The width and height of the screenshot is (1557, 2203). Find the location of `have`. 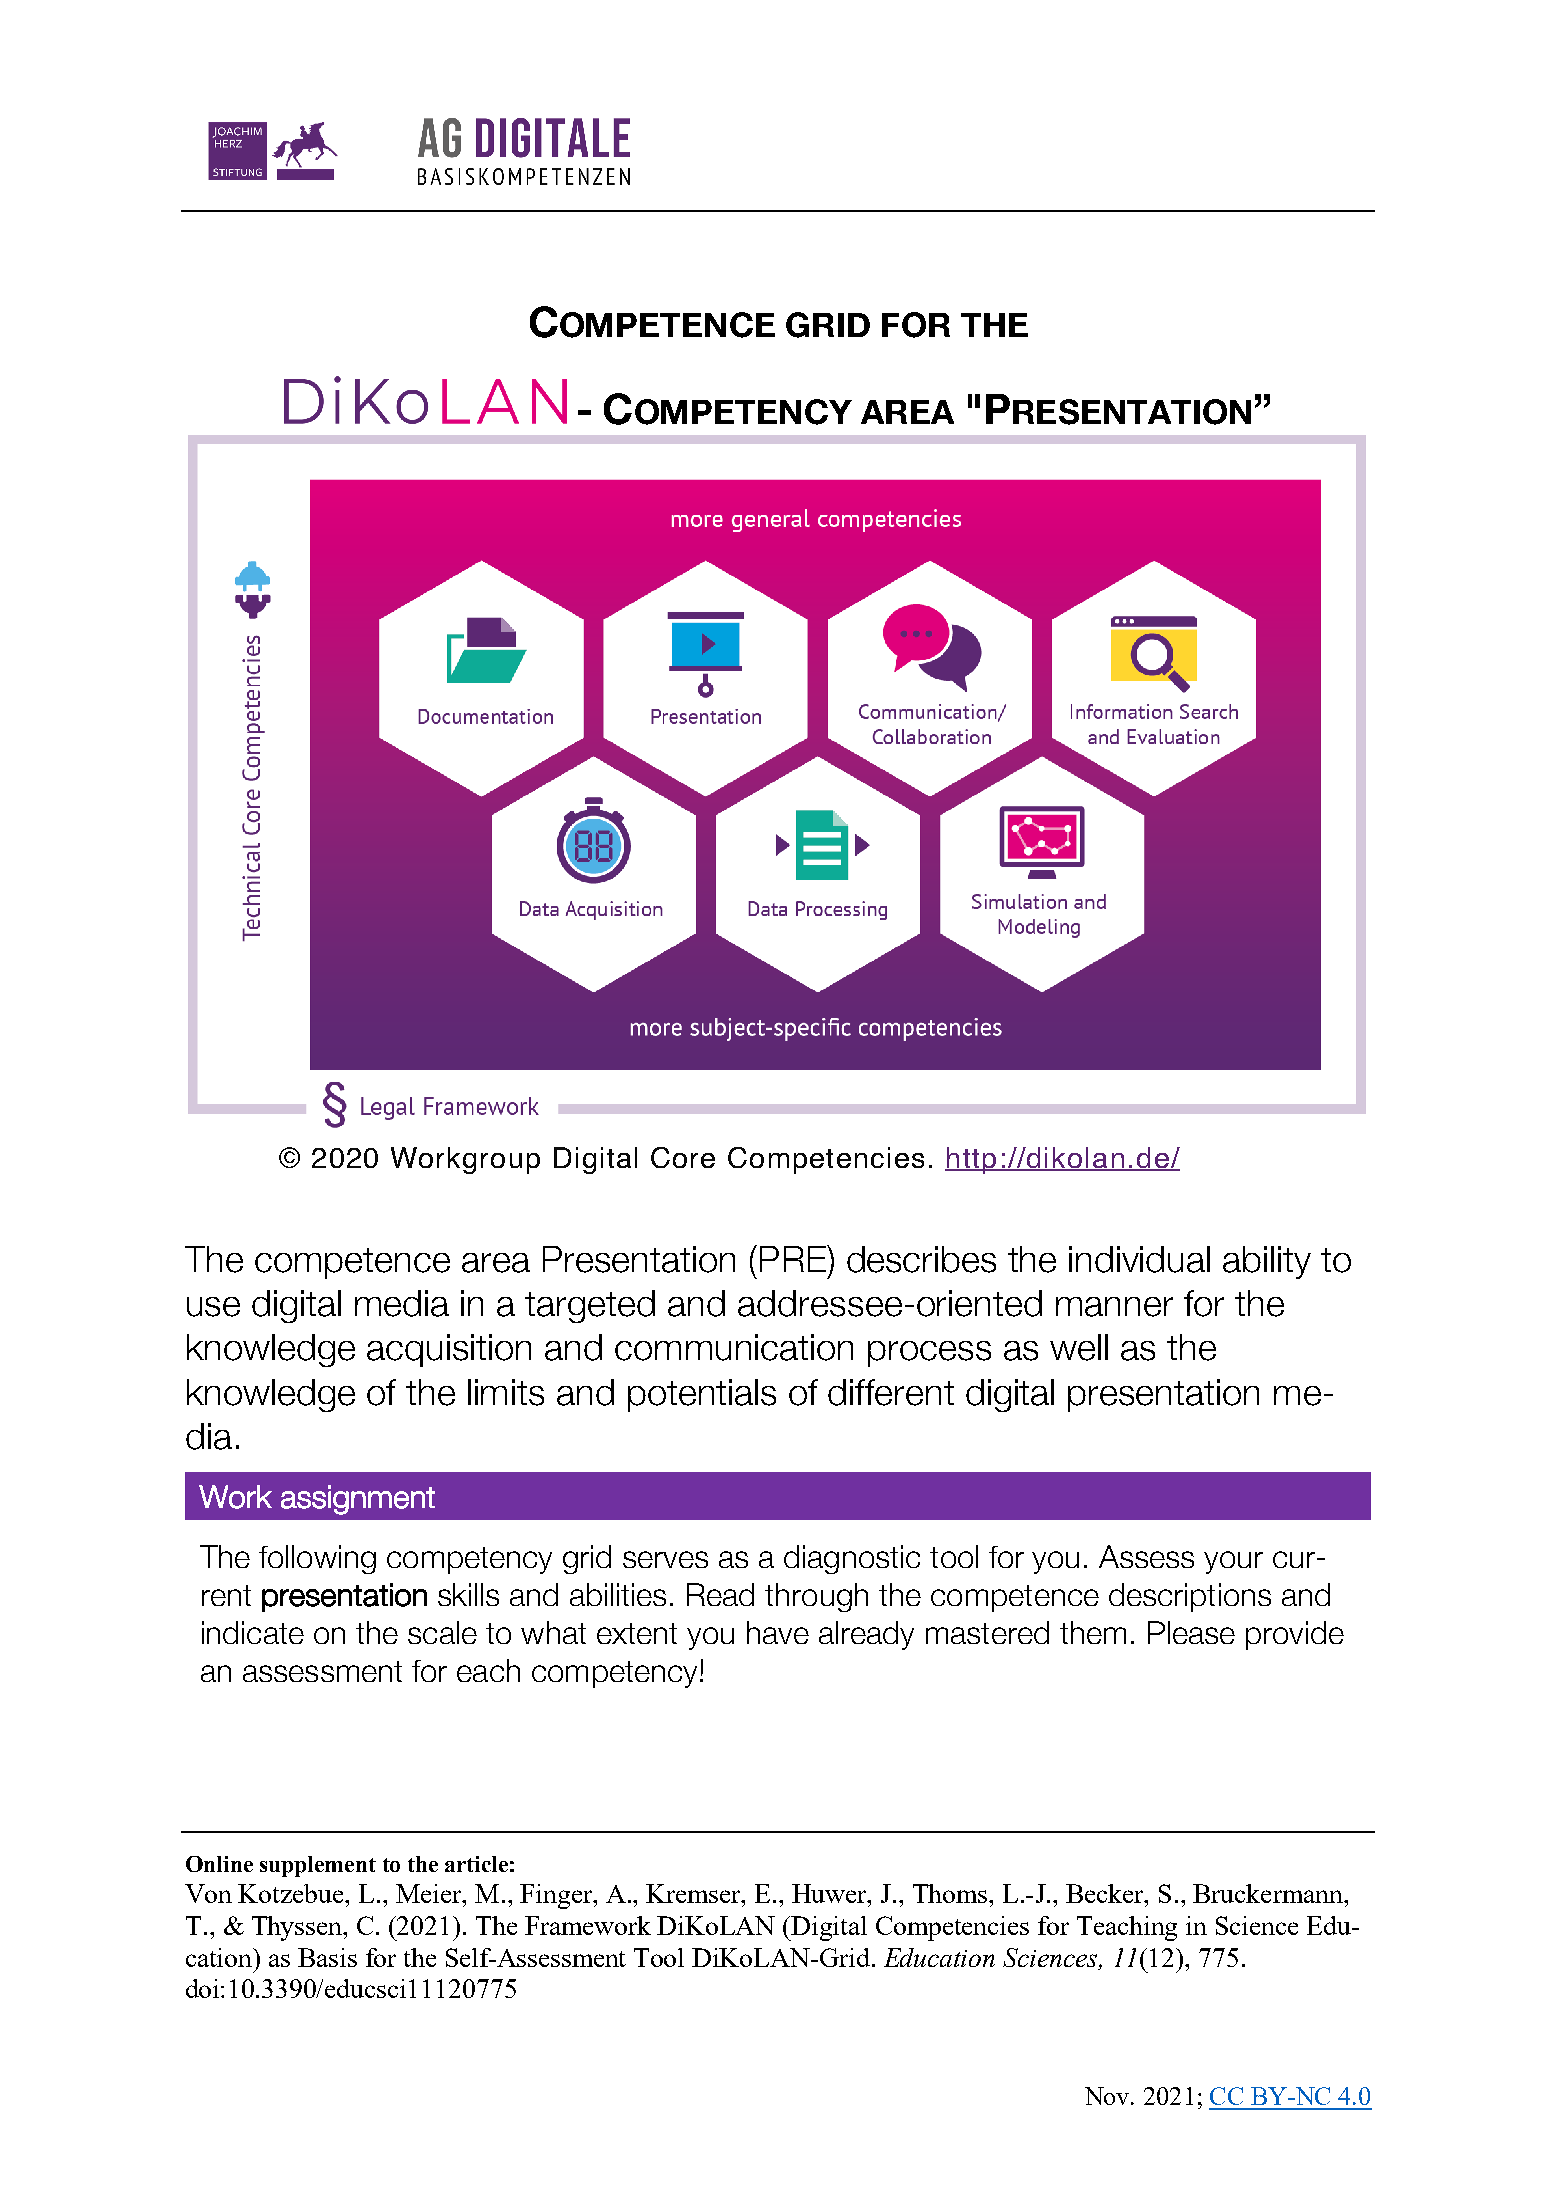

have is located at coordinates (778, 1632).
